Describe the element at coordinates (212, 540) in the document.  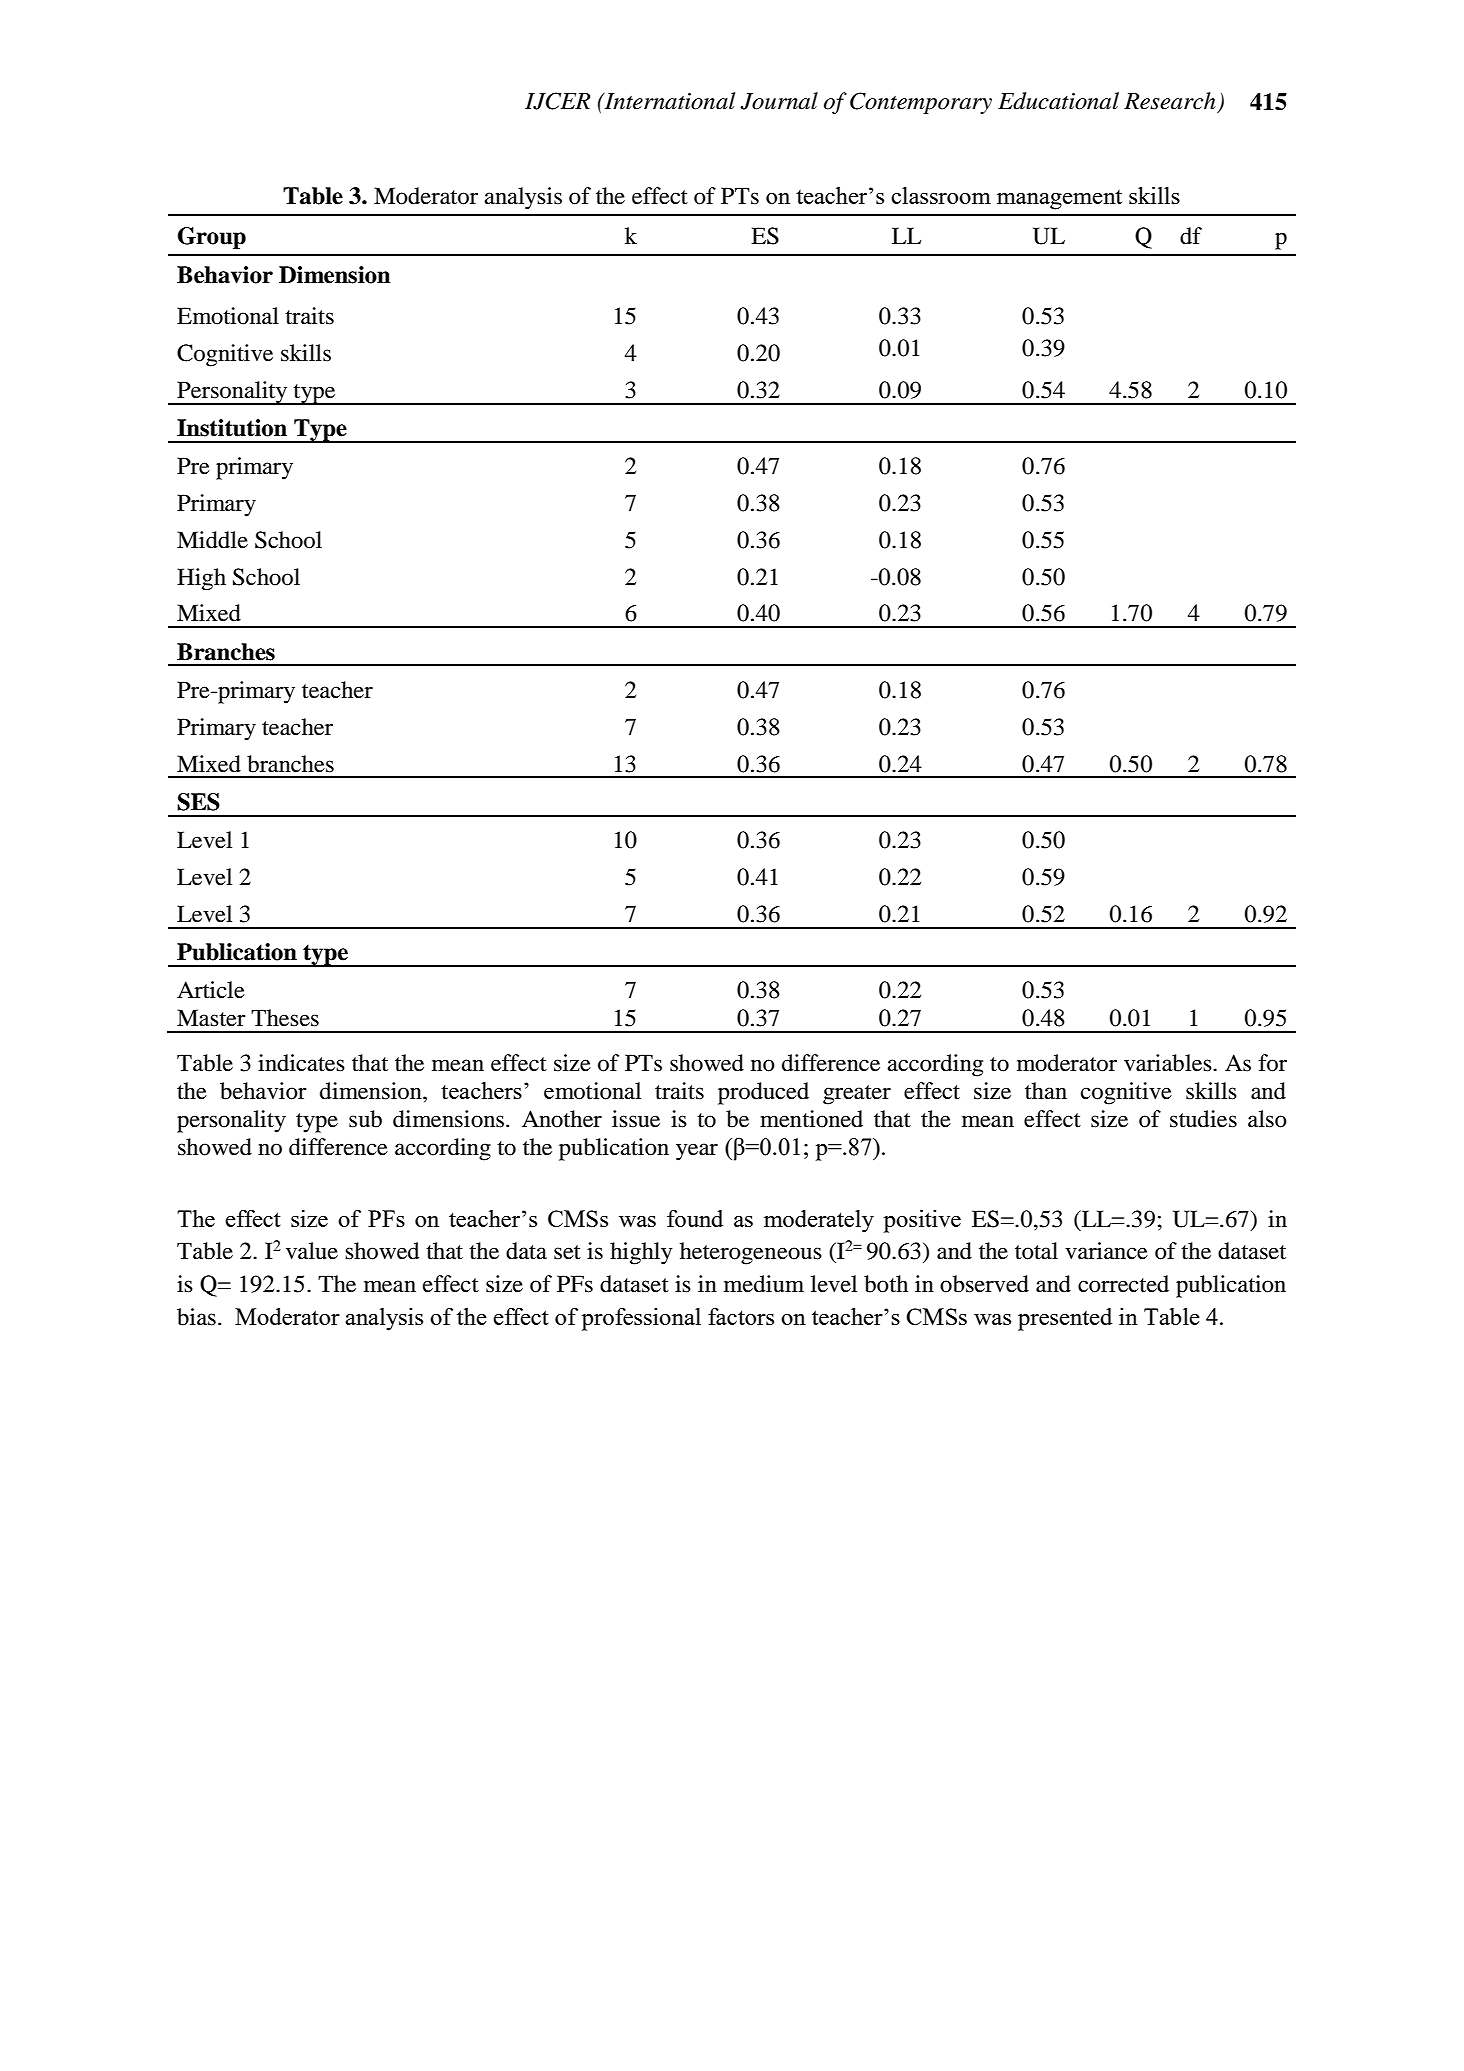
I see `Middle` at that location.
